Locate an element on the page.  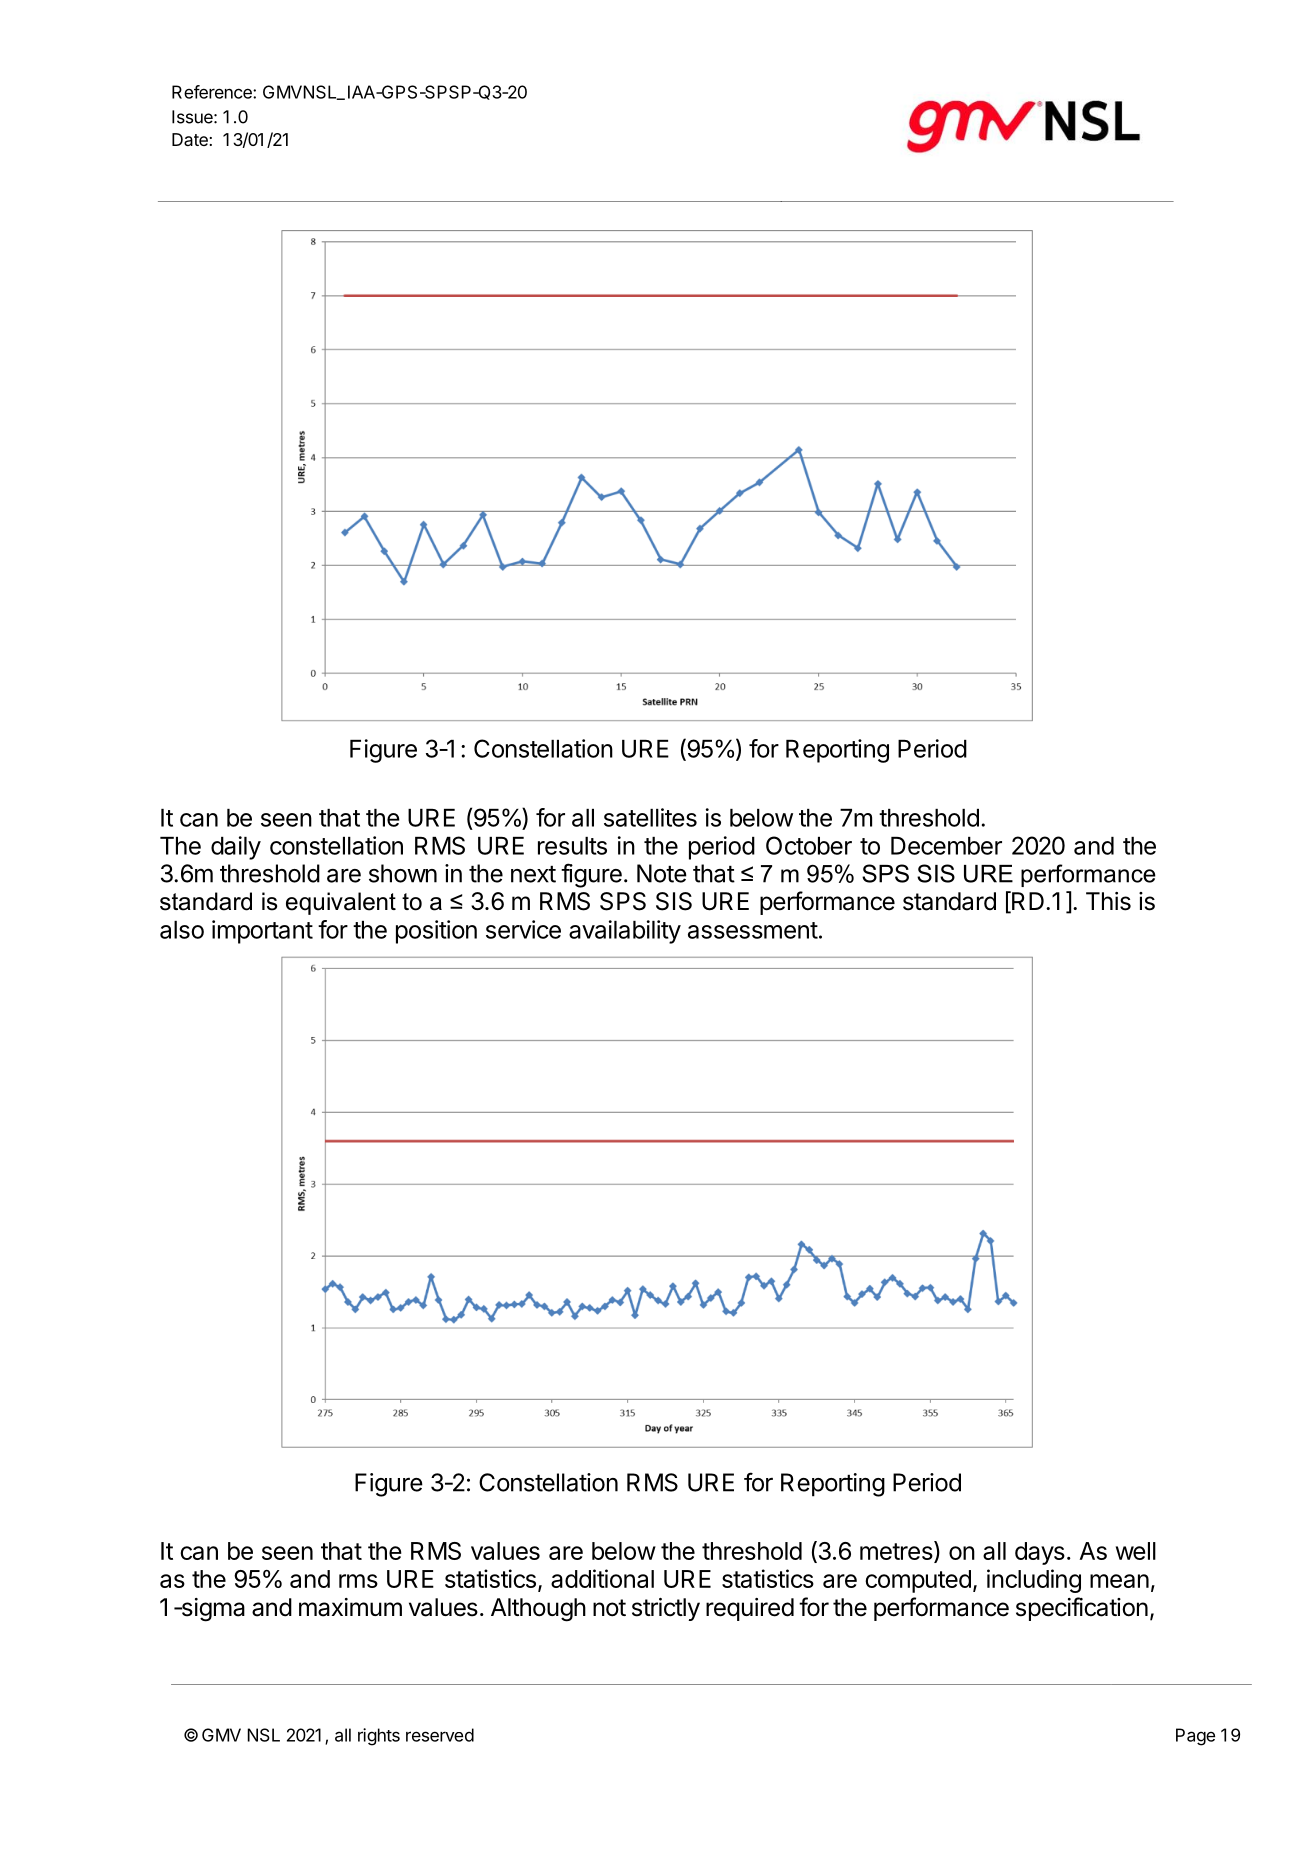
satellites is located at coordinates (650, 817).
